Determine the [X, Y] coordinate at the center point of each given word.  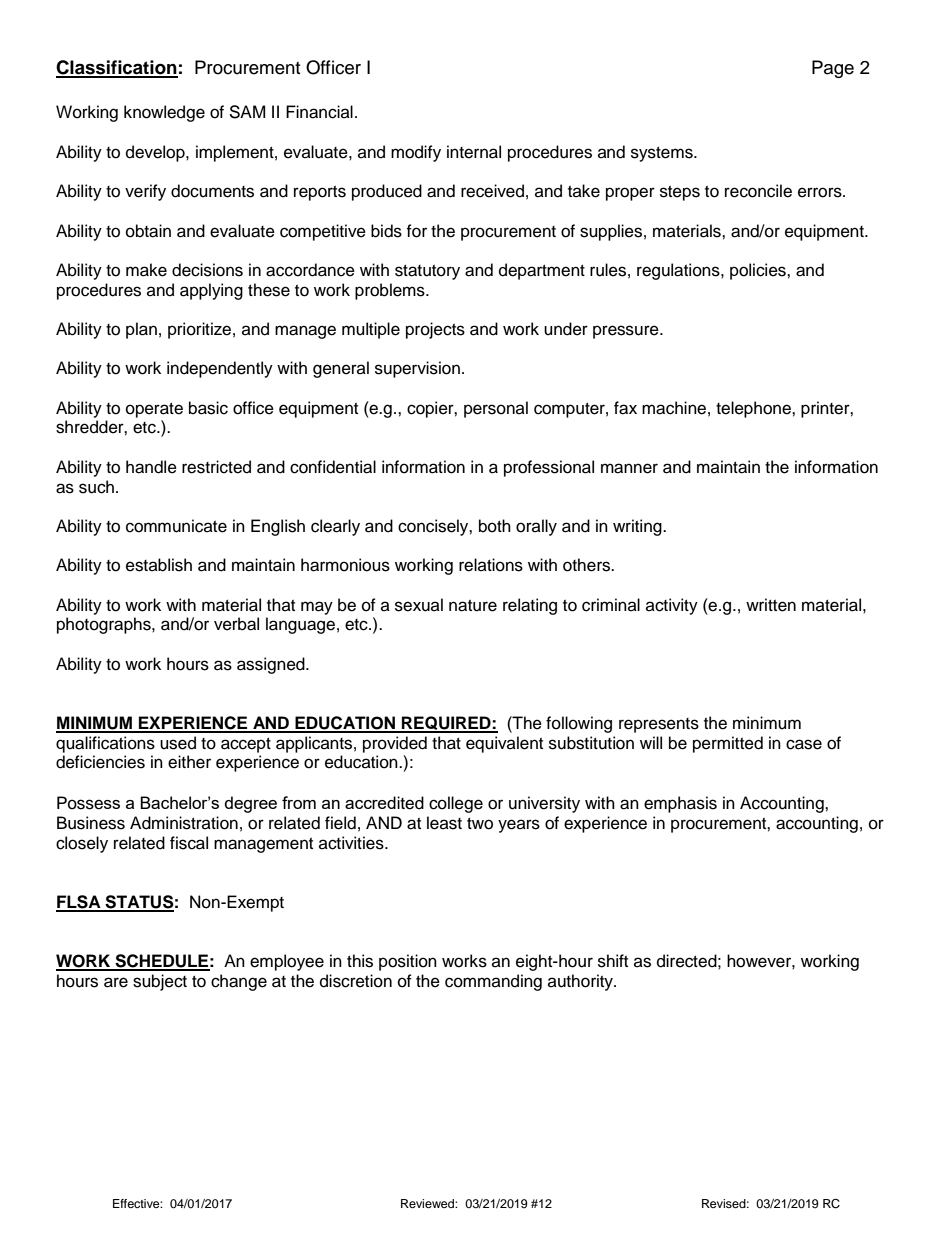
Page [833, 69]
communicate [176, 526]
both [495, 526]
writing [638, 527]
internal [474, 152]
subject [160, 982]
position [408, 962]
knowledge [164, 113]
